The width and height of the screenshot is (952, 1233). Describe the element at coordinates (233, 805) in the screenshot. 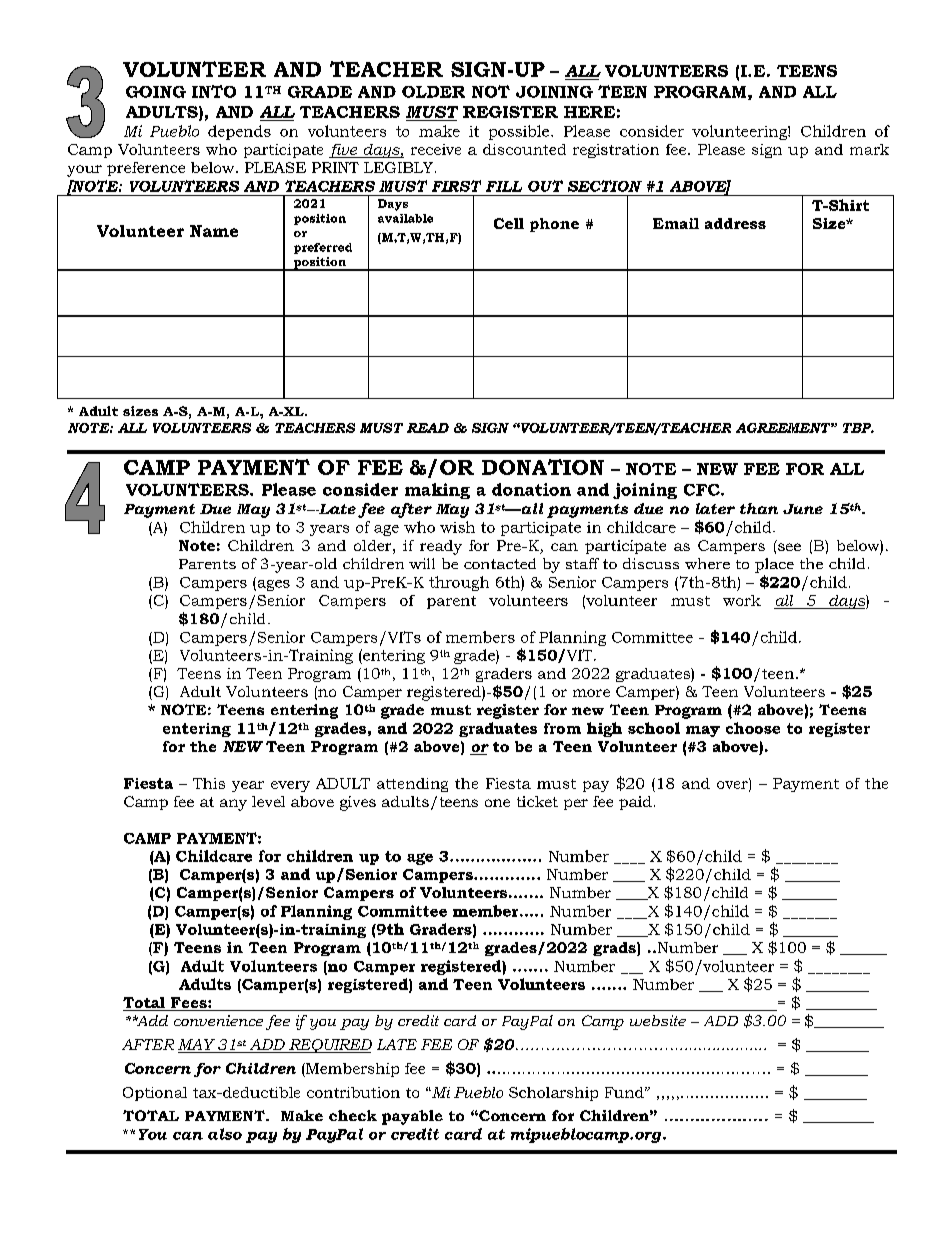

I see `any` at that location.
